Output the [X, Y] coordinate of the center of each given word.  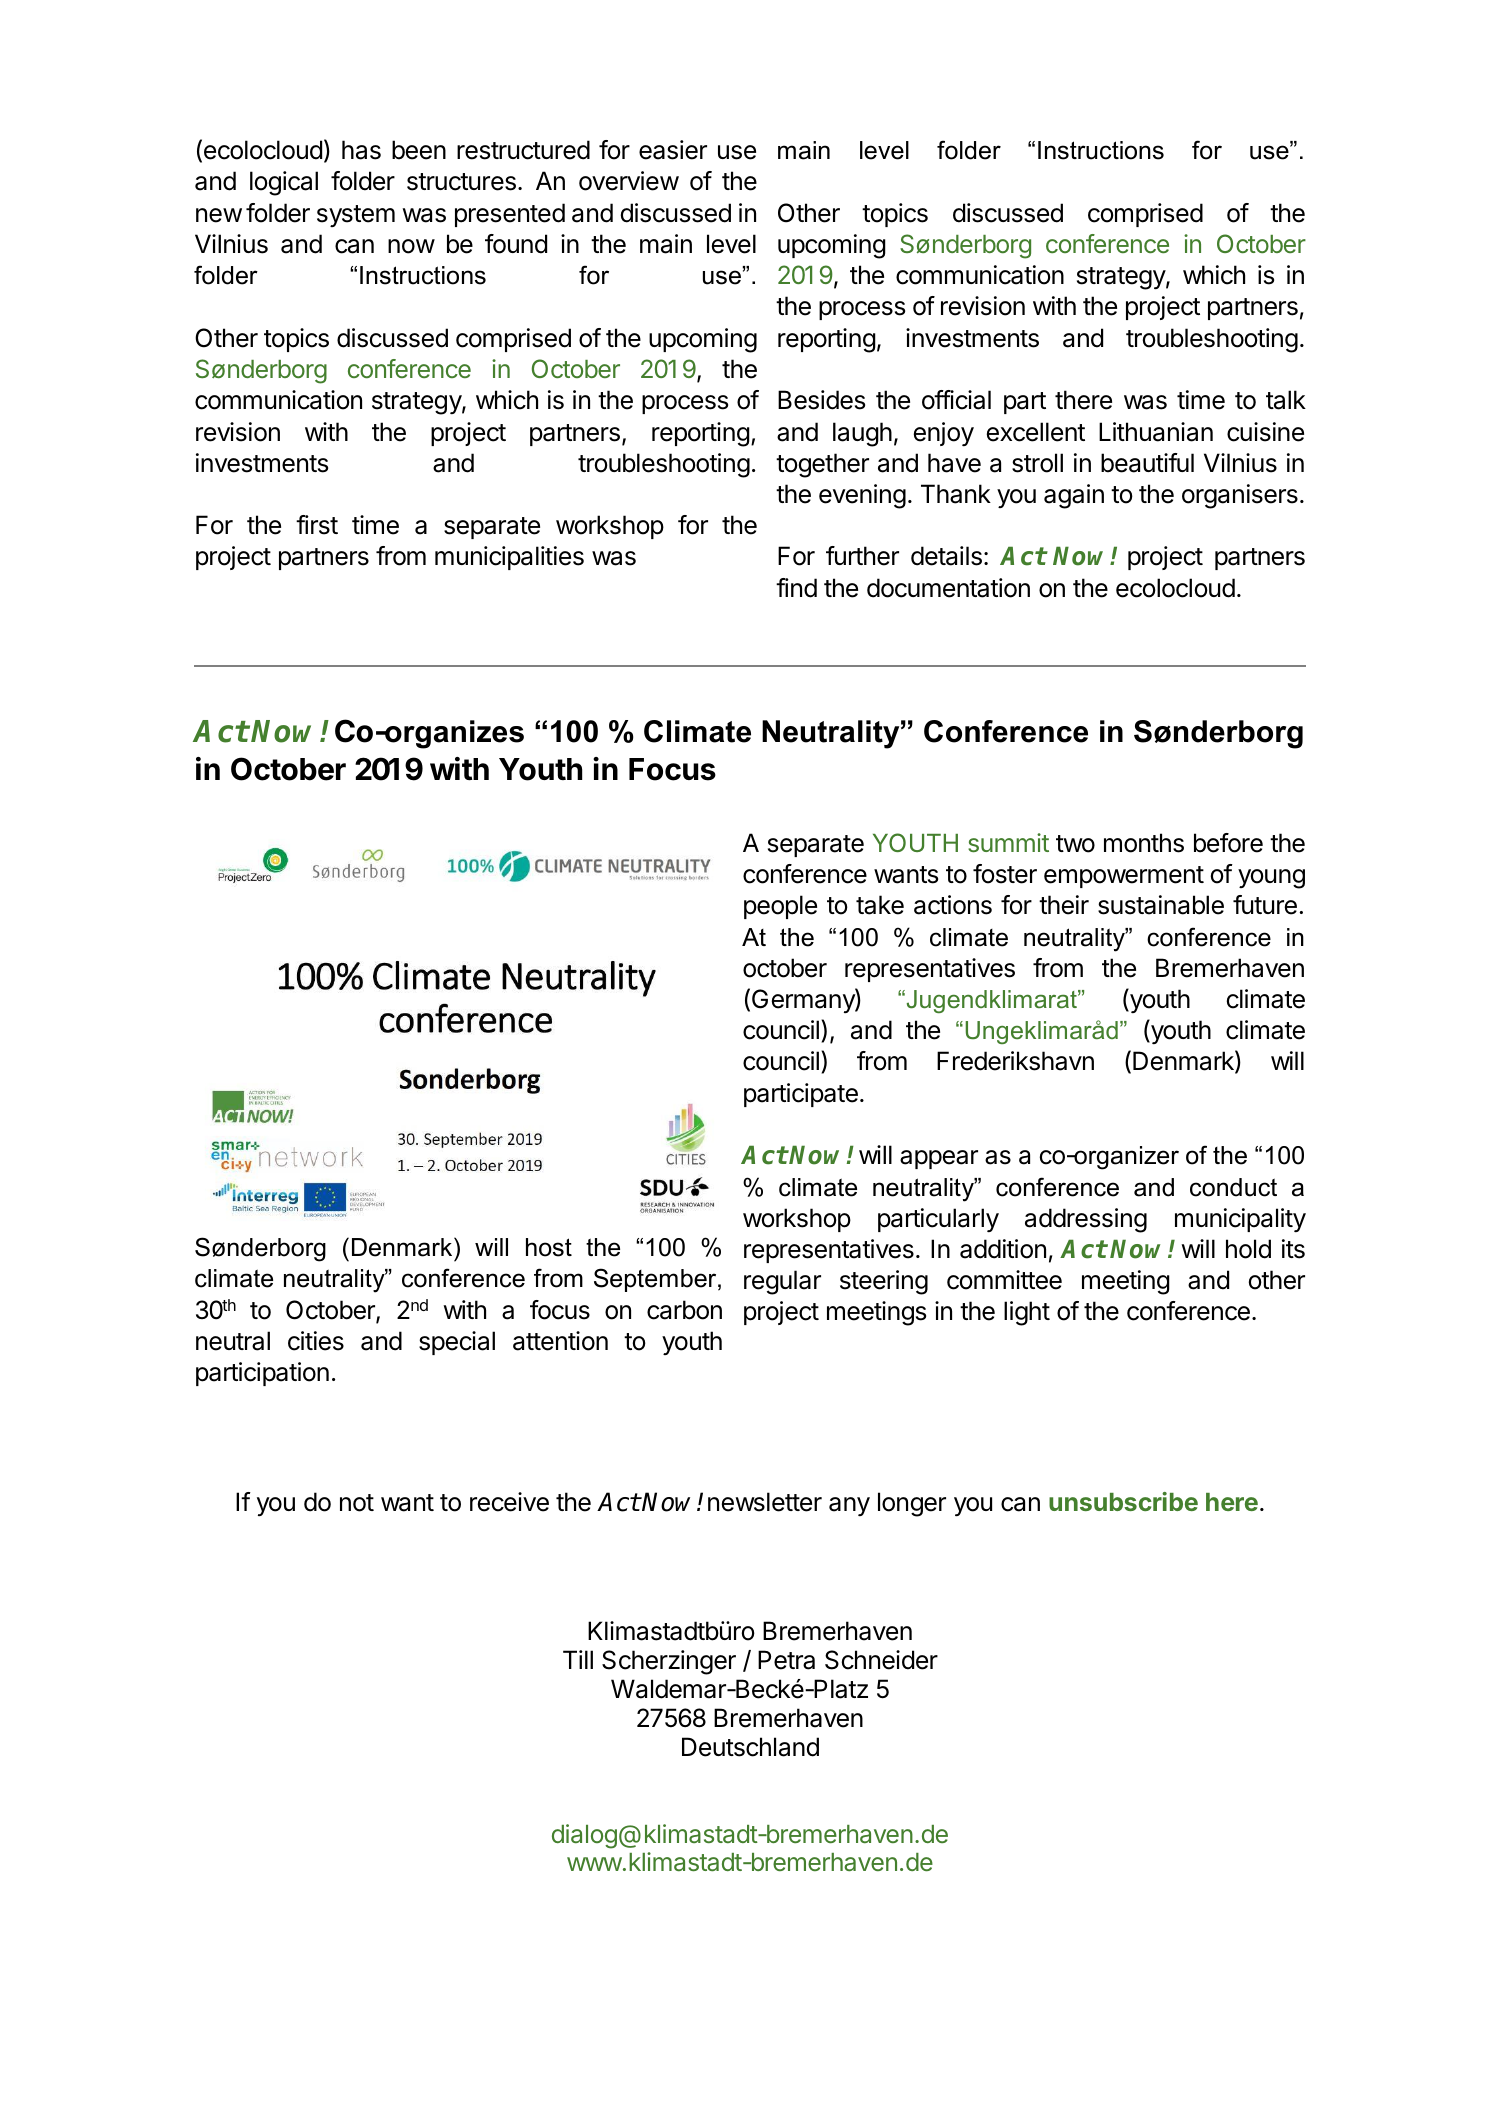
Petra [786, 1660]
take [880, 905]
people [780, 907]
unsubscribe [1123, 1501]
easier [673, 150]
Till [578, 1659]
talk [1286, 400]
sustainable [1161, 905]
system [356, 216]
